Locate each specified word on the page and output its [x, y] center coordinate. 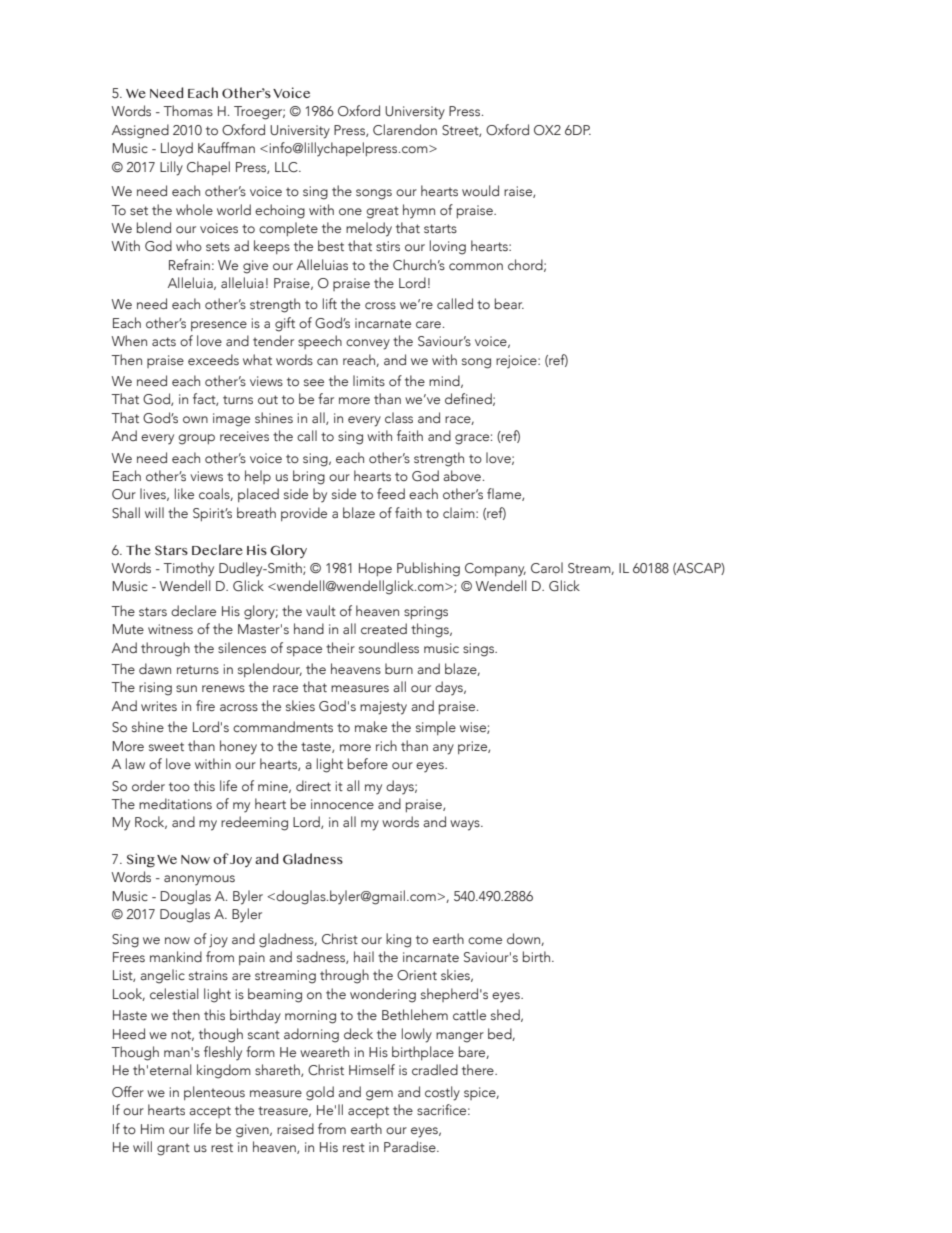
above [462, 475]
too [179, 787]
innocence [342, 804]
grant [173, 1149]
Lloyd [177, 149]
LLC [287, 167]
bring [309, 477]
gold [320, 1093]
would [480, 190]
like [184, 493]
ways [466, 825]
